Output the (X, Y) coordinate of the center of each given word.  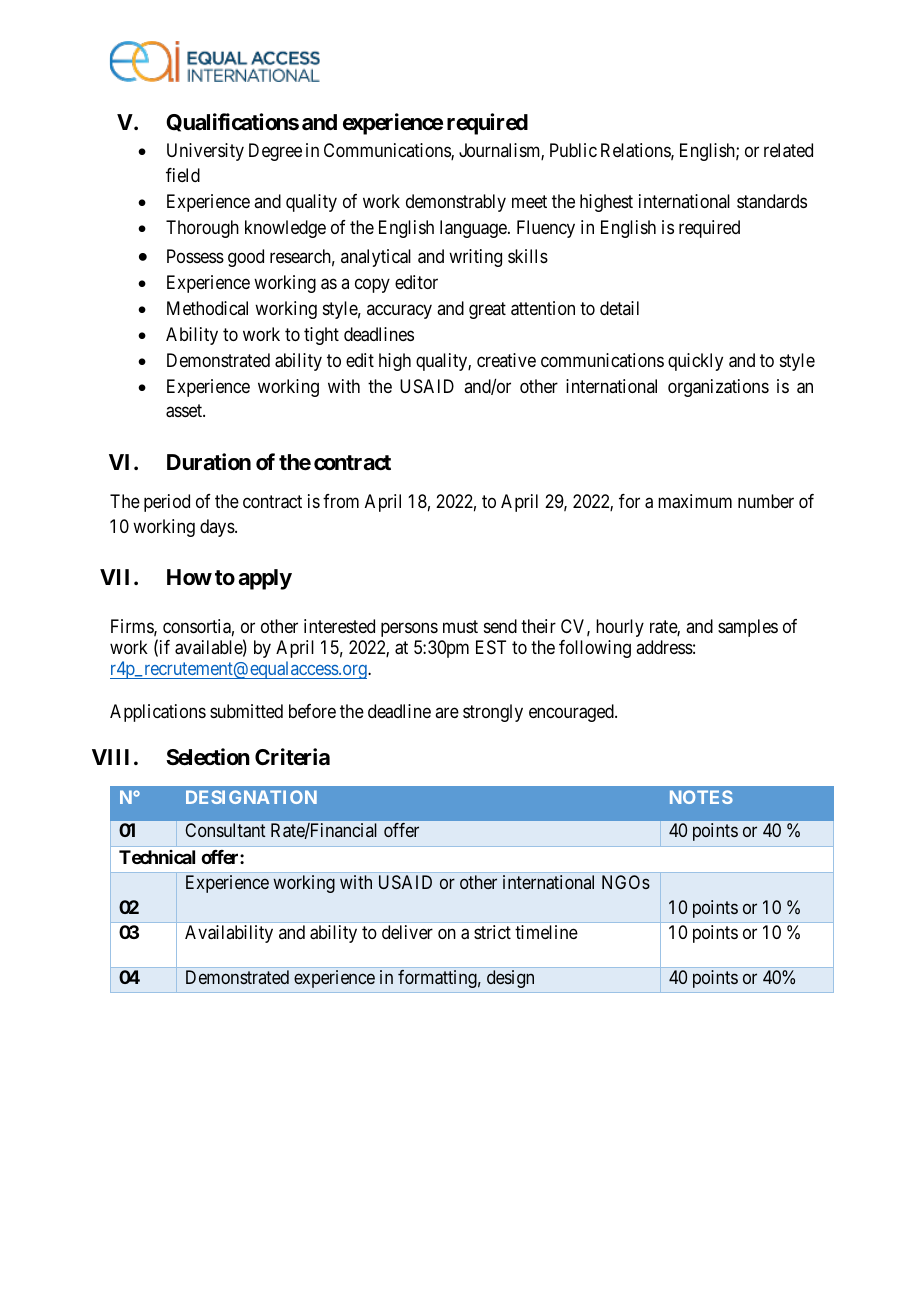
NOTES (701, 797)
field (183, 175)
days (218, 528)
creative (506, 360)
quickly (695, 362)
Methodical (207, 308)
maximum (695, 501)
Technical (157, 857)
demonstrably (456, 203)
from (341, 501)
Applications (158, 713)
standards (772, 201)
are (447, 713)
